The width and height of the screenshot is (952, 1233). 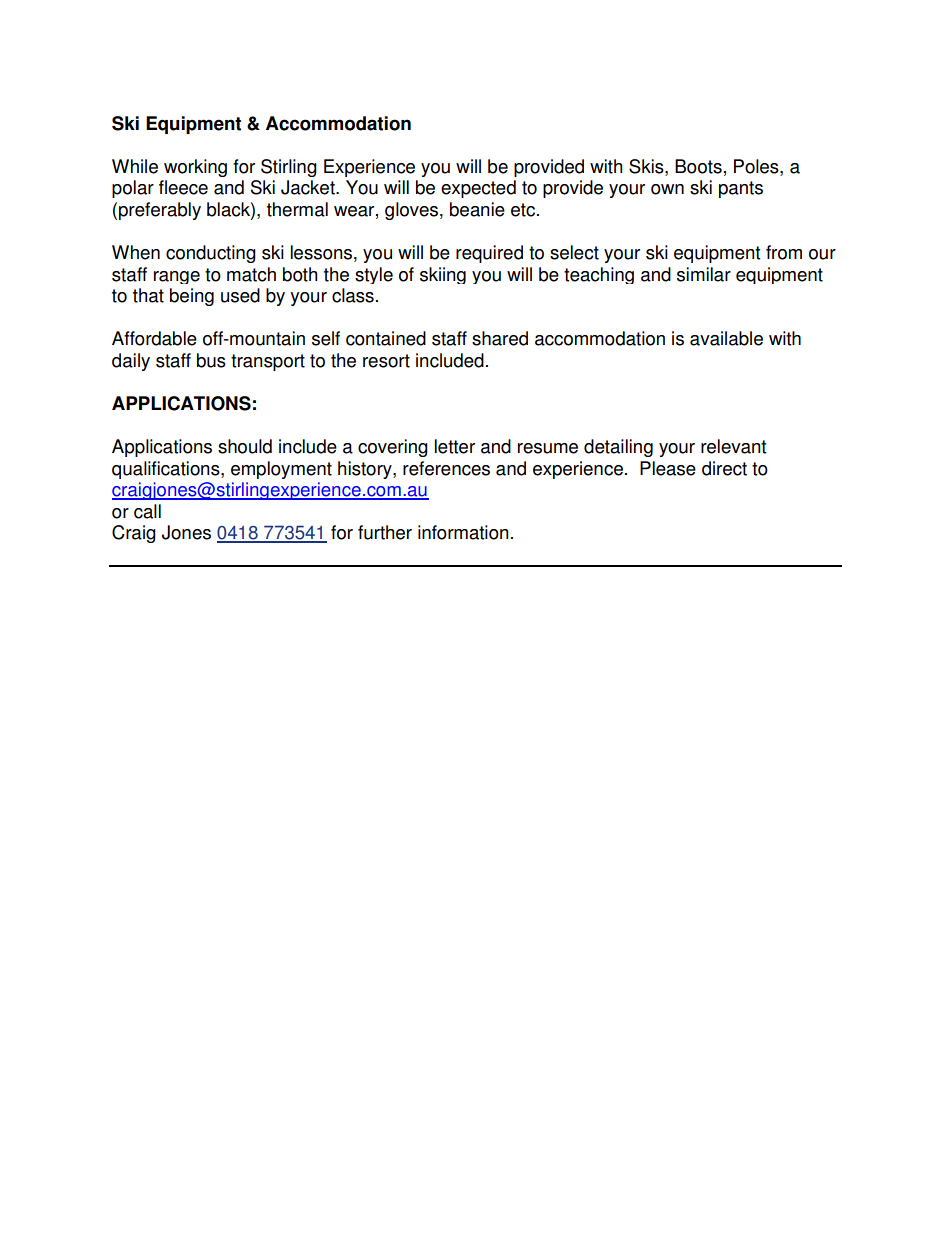 What do you see at coordinates (726, 338) in the screenshot?
I see `available` at bounding box center [726, 338].
